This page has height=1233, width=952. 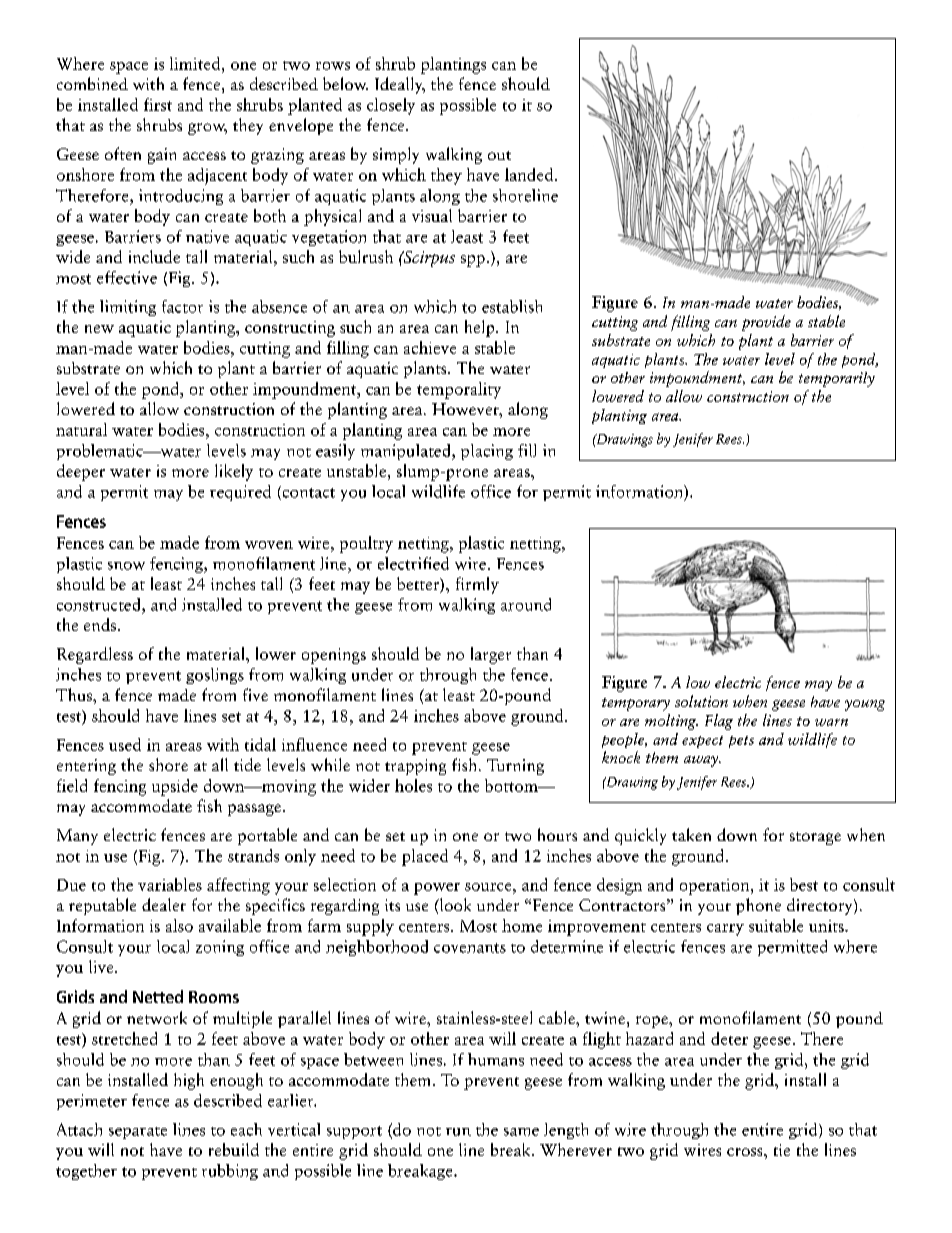 I want to click on pets, so click(x=741, y=742).
